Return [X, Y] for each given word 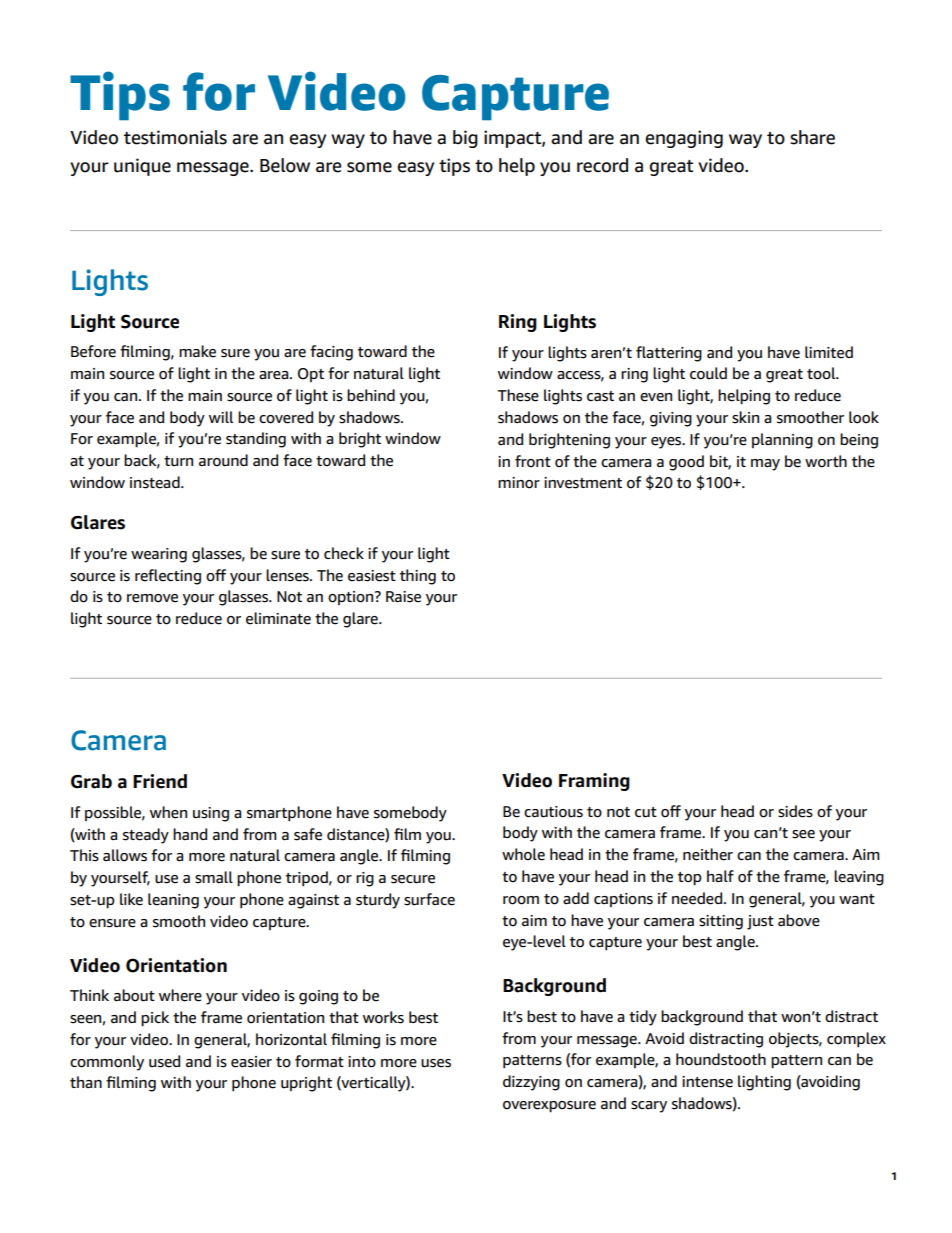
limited [829, 352]
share [812, 137]
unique [142, 167]
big [465, 139]
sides [795, 811]
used [164, 1061]
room [521, 900]
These [518, 395]
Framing [594, 782]
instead [156, 482]
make [197, 351]
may [765, 465]
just [760, 922]
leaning [173, 901]
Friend [160, 781]
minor [519, 483]
